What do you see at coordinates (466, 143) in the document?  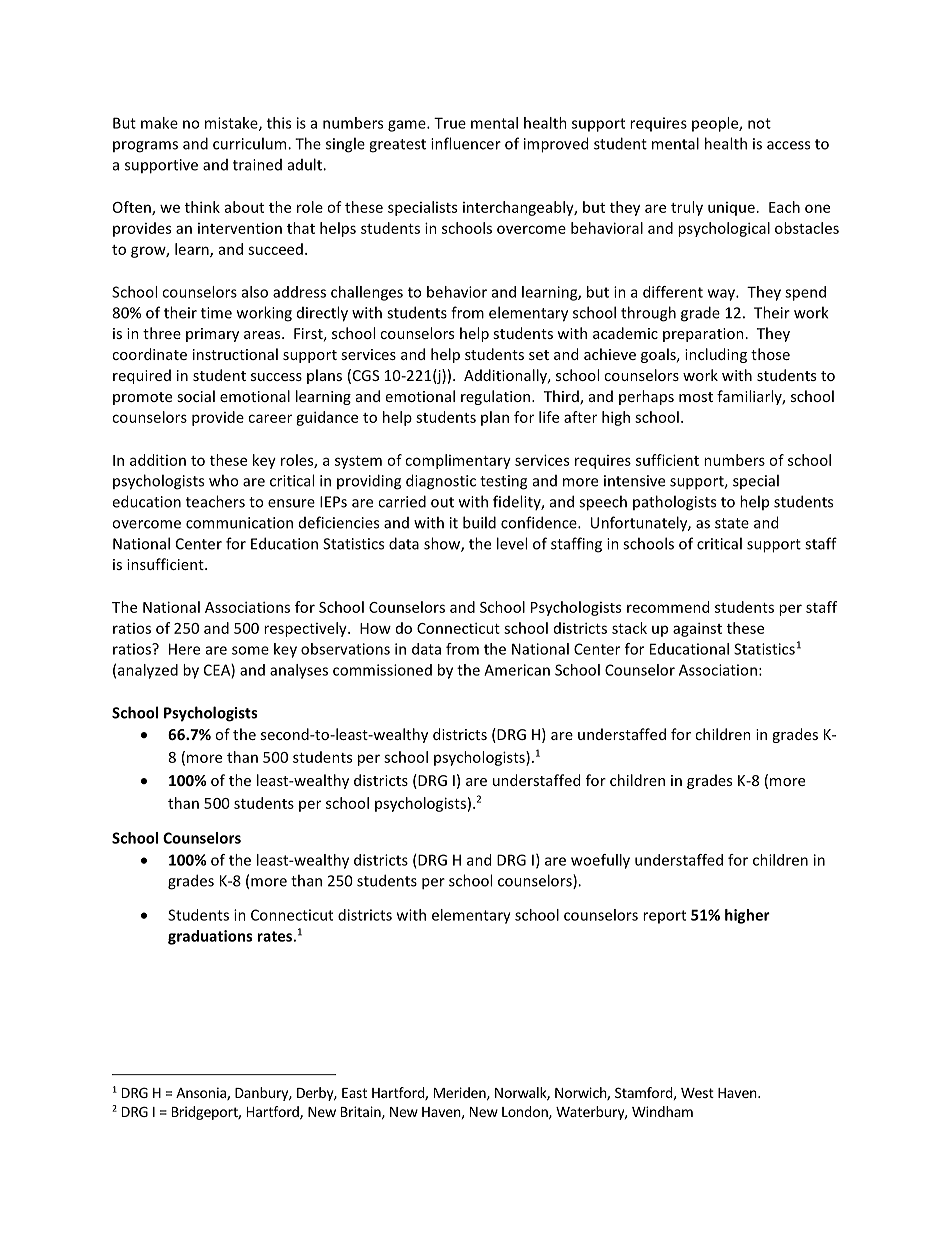 I see `influencer` at bounding box center [466, 143].
